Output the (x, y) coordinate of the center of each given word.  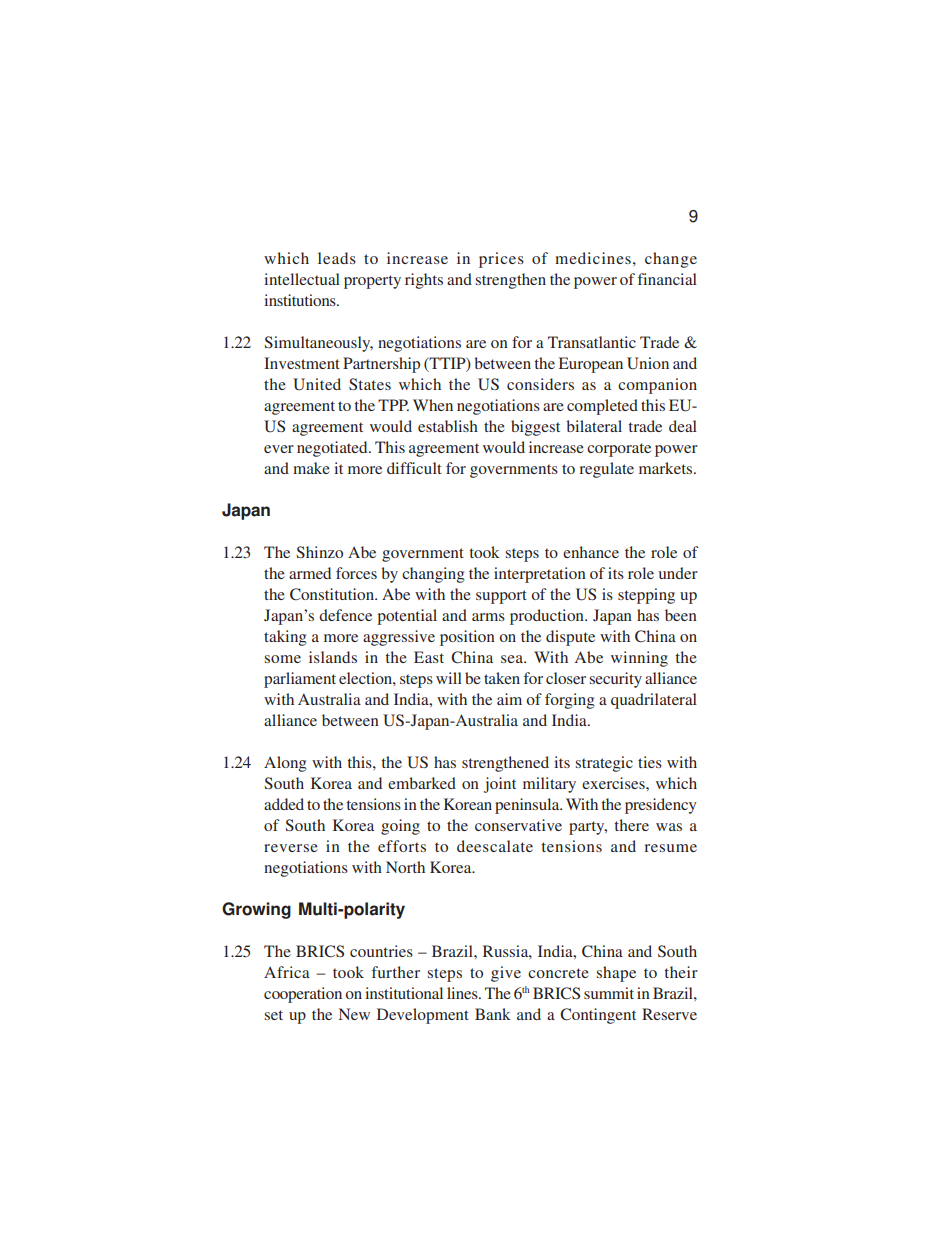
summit (609, 993)
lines (463, 993)
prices (501, 260)
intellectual (302, 279)
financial (667, 279)
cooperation (303, 995)
